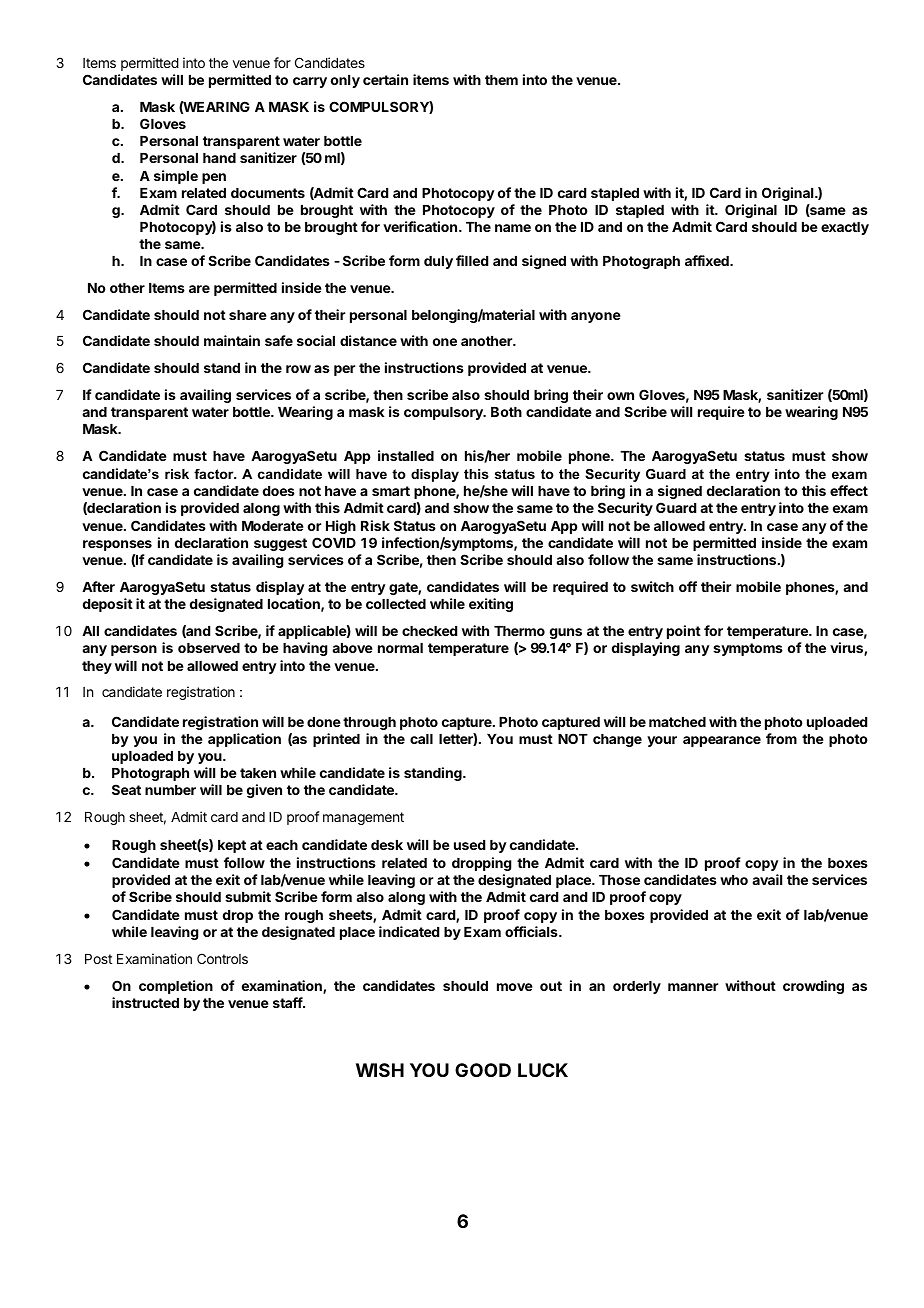 Image resolution: width=924 pixels, height=1308 pixels. I want to click on them, so click(501, 80).
